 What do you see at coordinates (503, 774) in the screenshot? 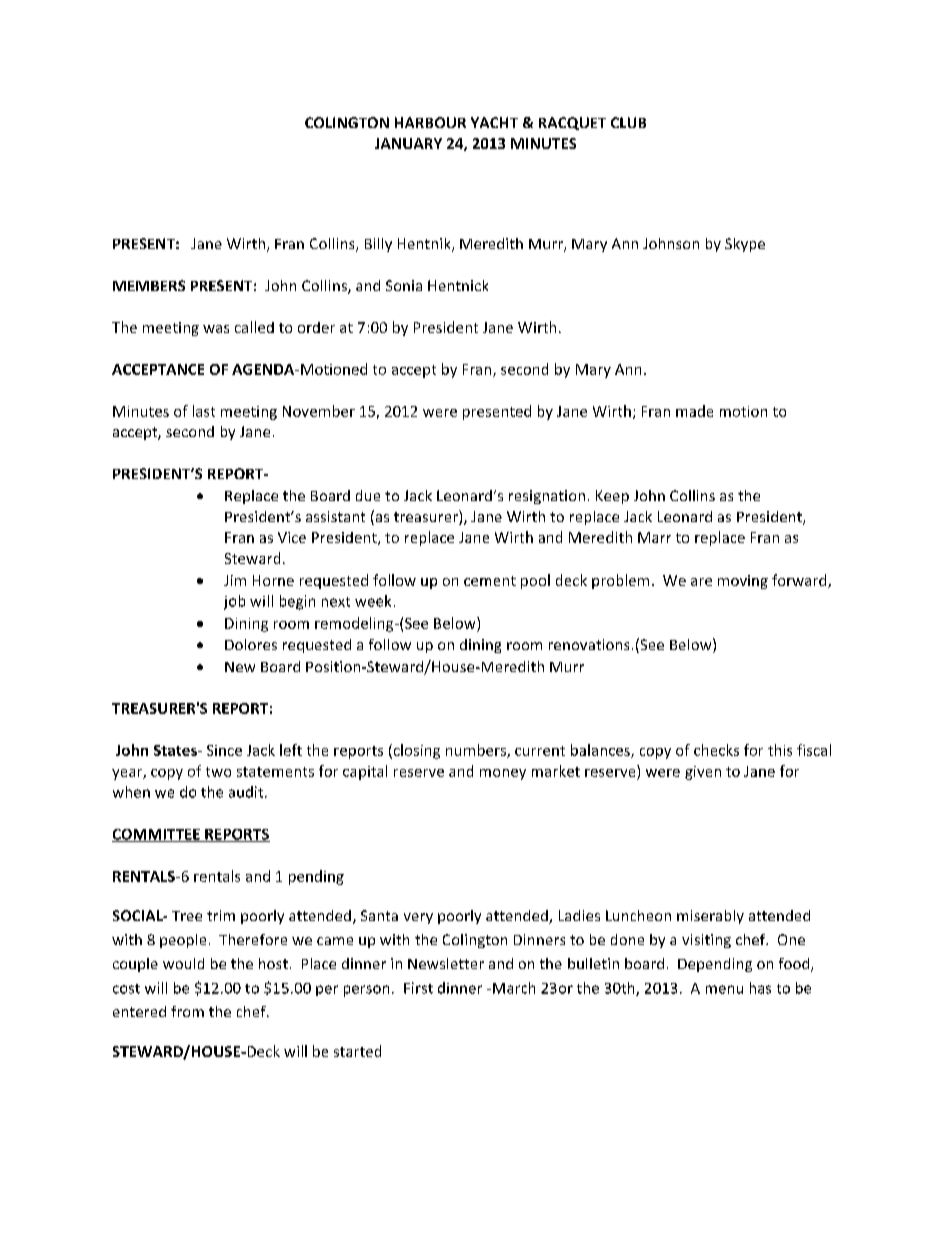
I see `money` at bounding box center [503, 774].
